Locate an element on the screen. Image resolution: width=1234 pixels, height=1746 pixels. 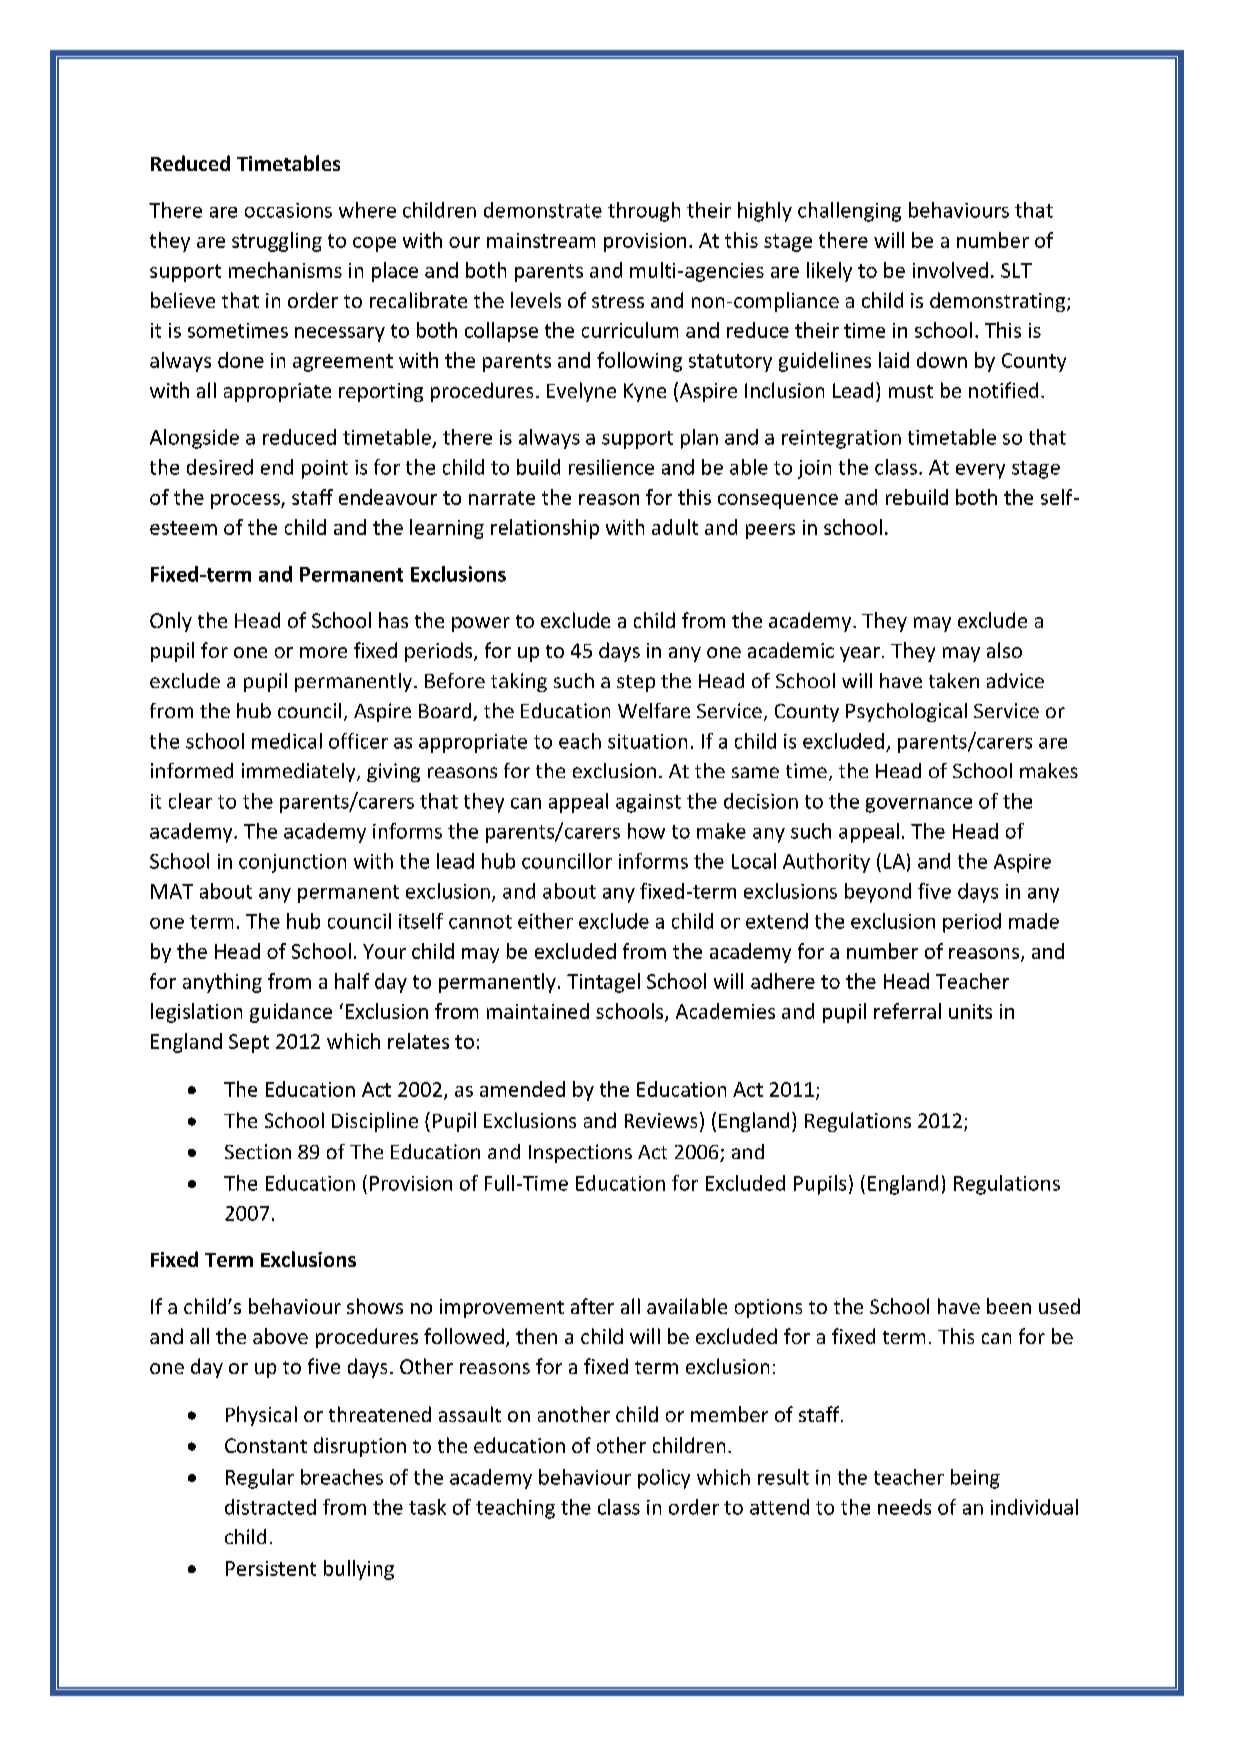
distracted is located at coordinates (270, 1507).
